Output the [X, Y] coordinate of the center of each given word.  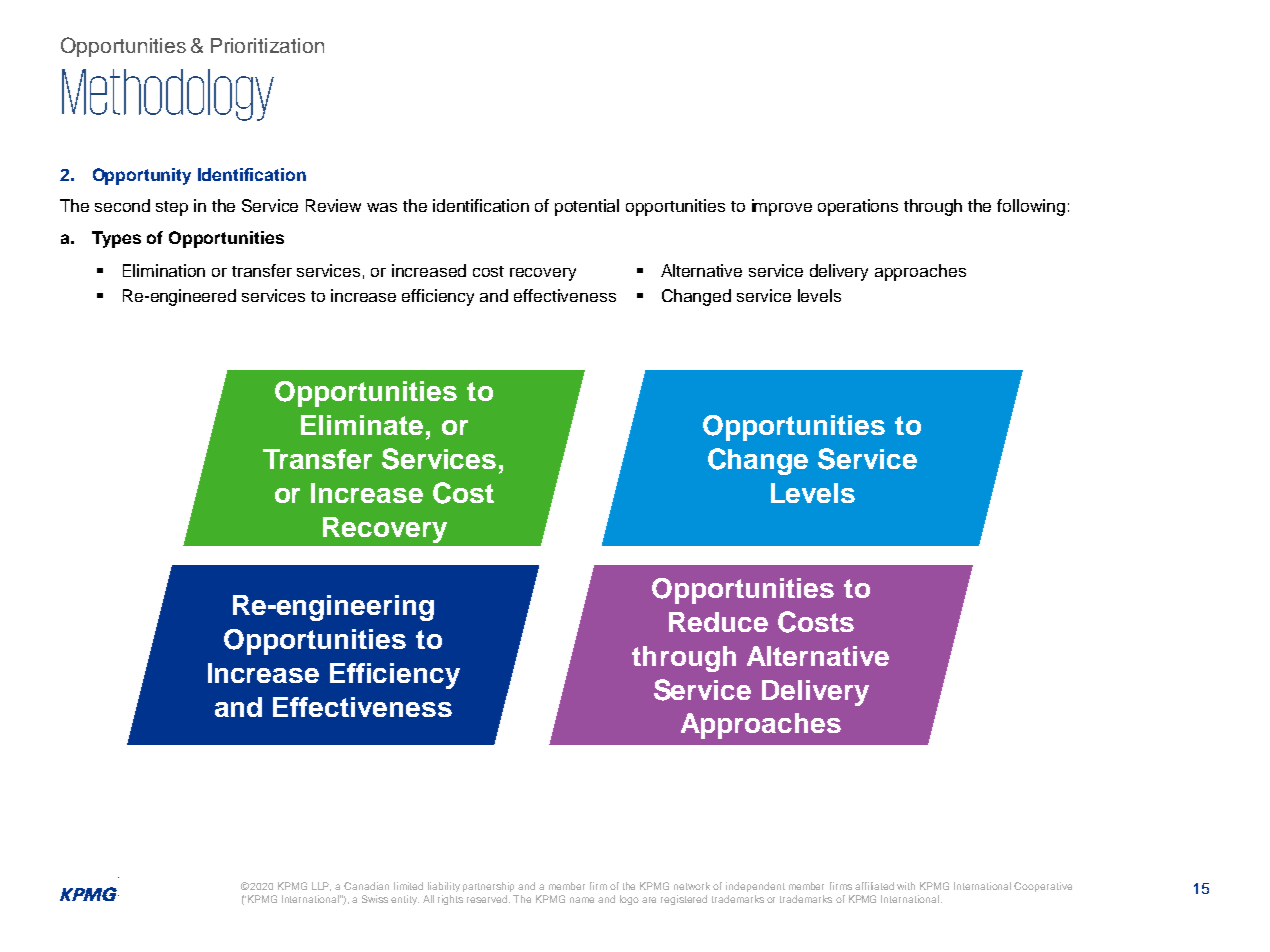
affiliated [874, 886]
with [906, 886]
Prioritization [267, 45]
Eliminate [362, 425]
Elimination [164, 270]
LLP [321, 886]
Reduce [718, 622]
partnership [488, 887]
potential [587, 207]
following [1031, 207]
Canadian [366, 886]
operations [858, 207]
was [382, 207]
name [582, 900]
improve [782, 207]
